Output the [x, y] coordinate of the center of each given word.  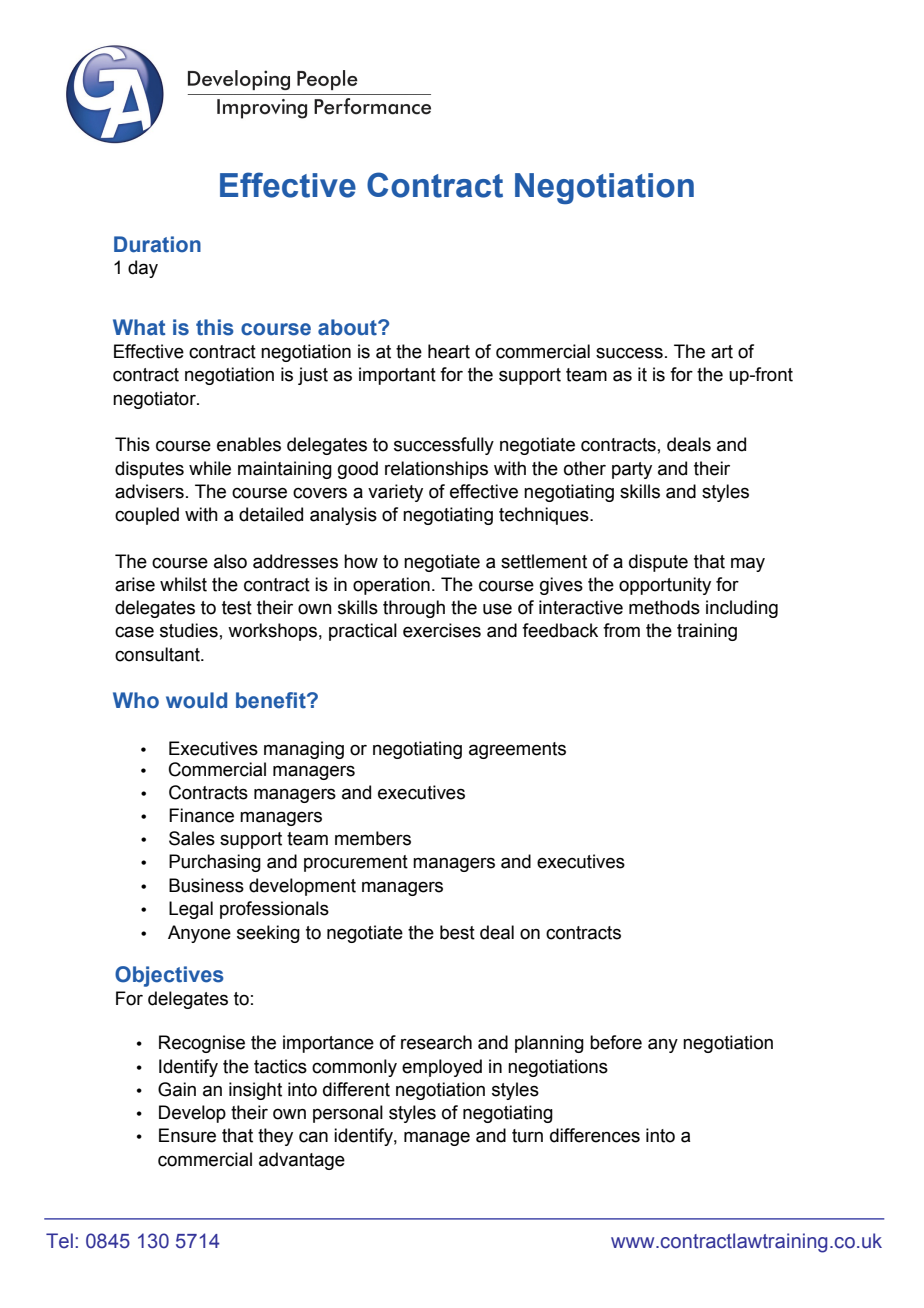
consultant [158, 654]
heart [449, 351]
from [621, 630]
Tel [59, 1241]
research [436, 1042]
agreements [517, 750]
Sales [192, 838]
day [143, 269]
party [632, 470]
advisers [149, 491]
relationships [436, 470]
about [348, 327]
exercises [442, 630]
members [373, 838]
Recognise [202, 1044]
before [616, 1042]
